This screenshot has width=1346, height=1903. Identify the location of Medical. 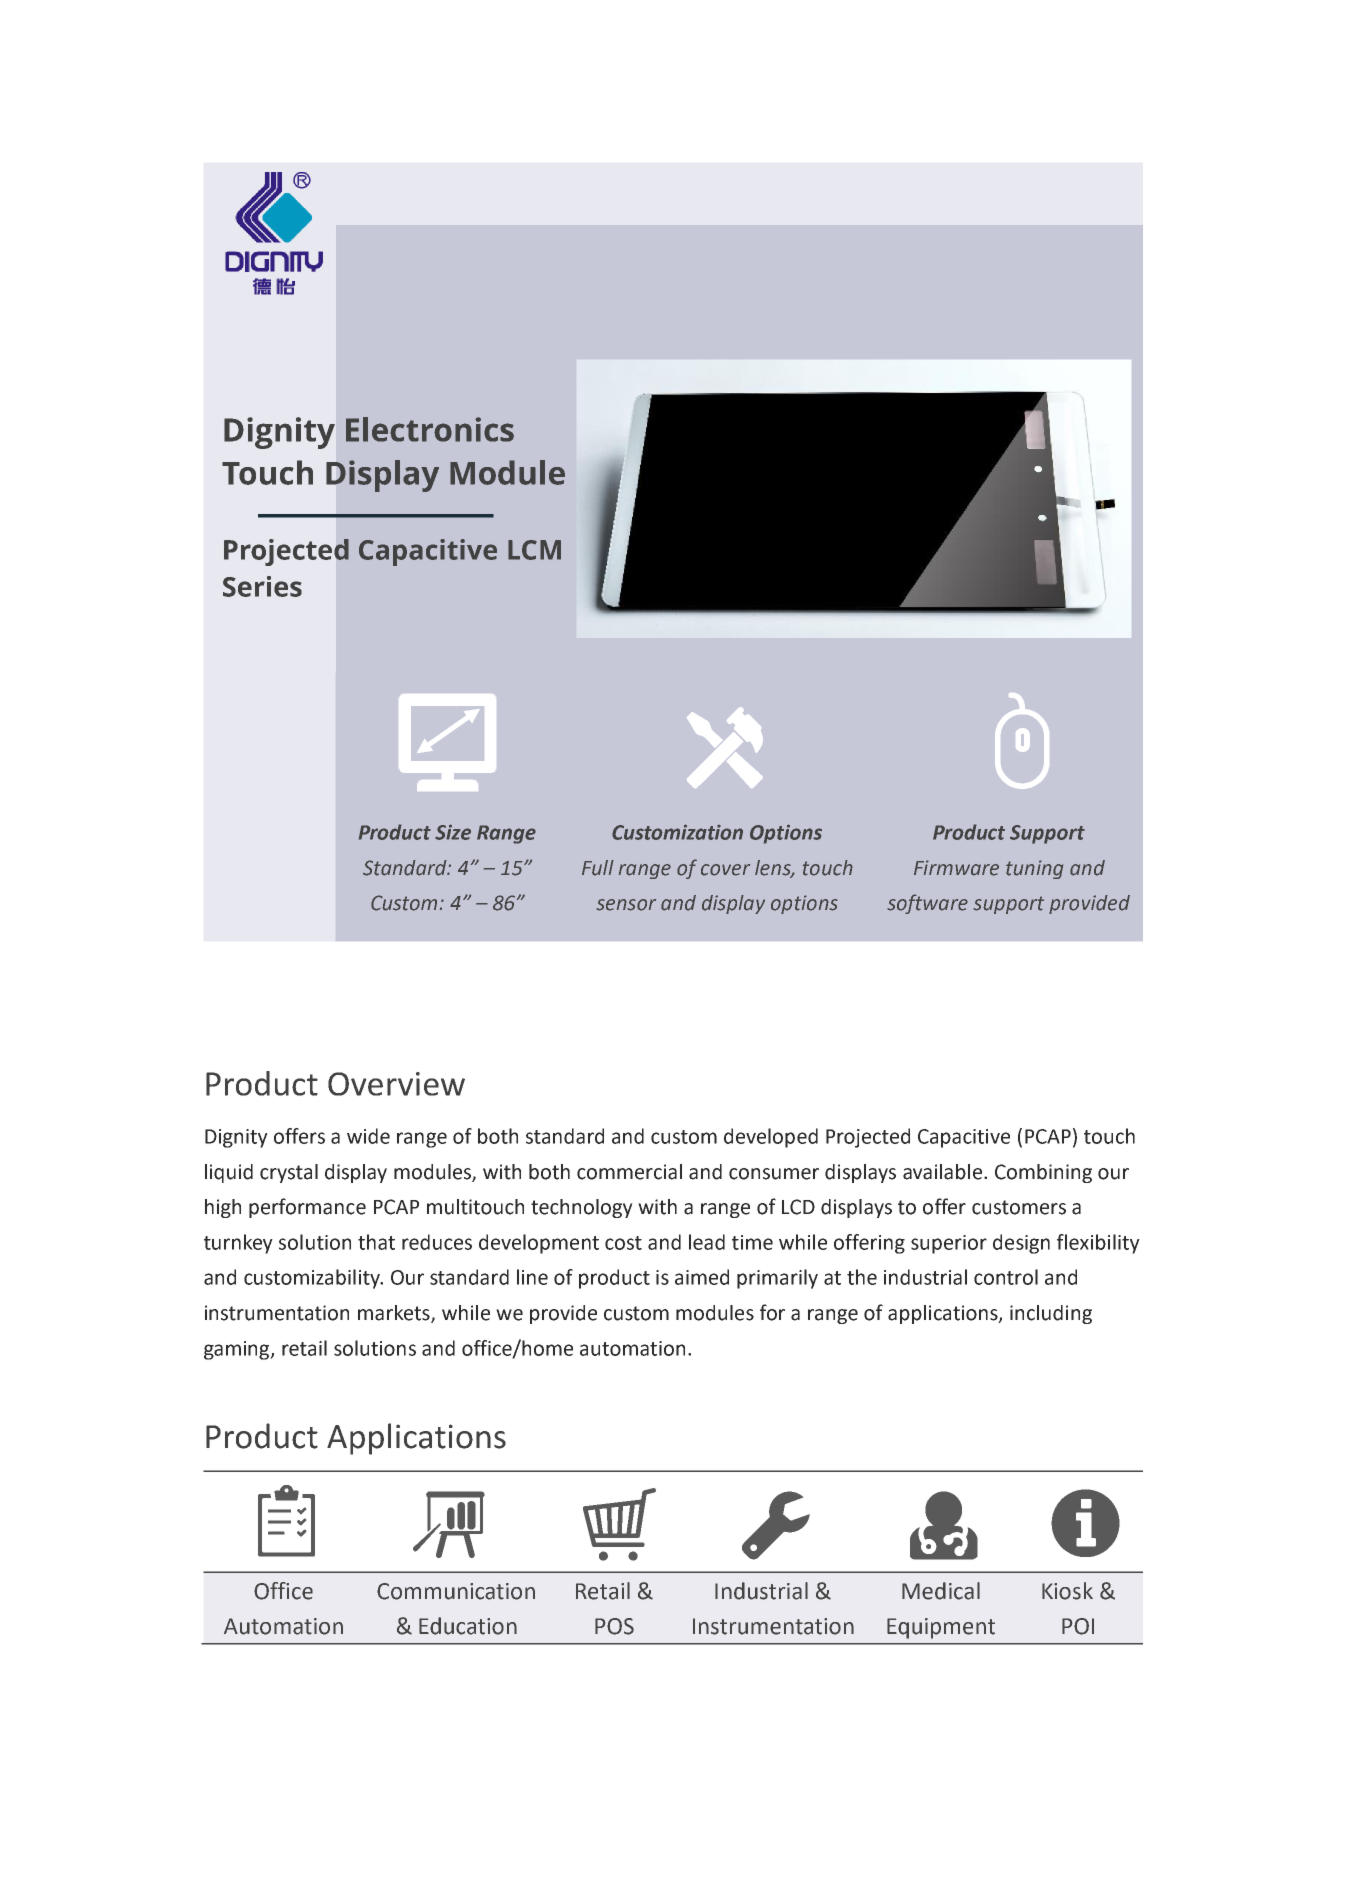
(941, 1591).
